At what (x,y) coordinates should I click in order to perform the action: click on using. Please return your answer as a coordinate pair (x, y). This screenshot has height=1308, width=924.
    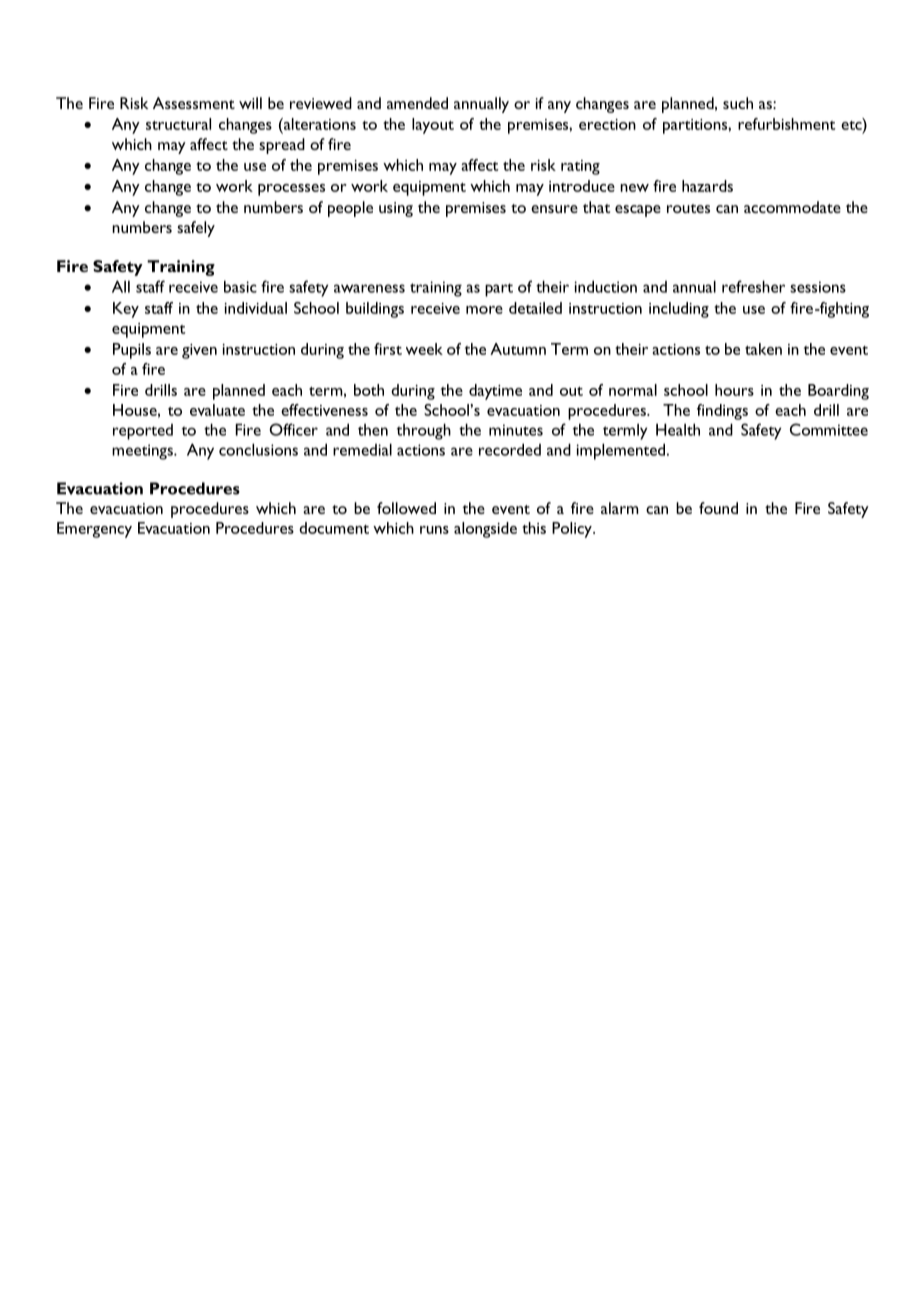
    Looking at the image, I should click on (396, 209).
